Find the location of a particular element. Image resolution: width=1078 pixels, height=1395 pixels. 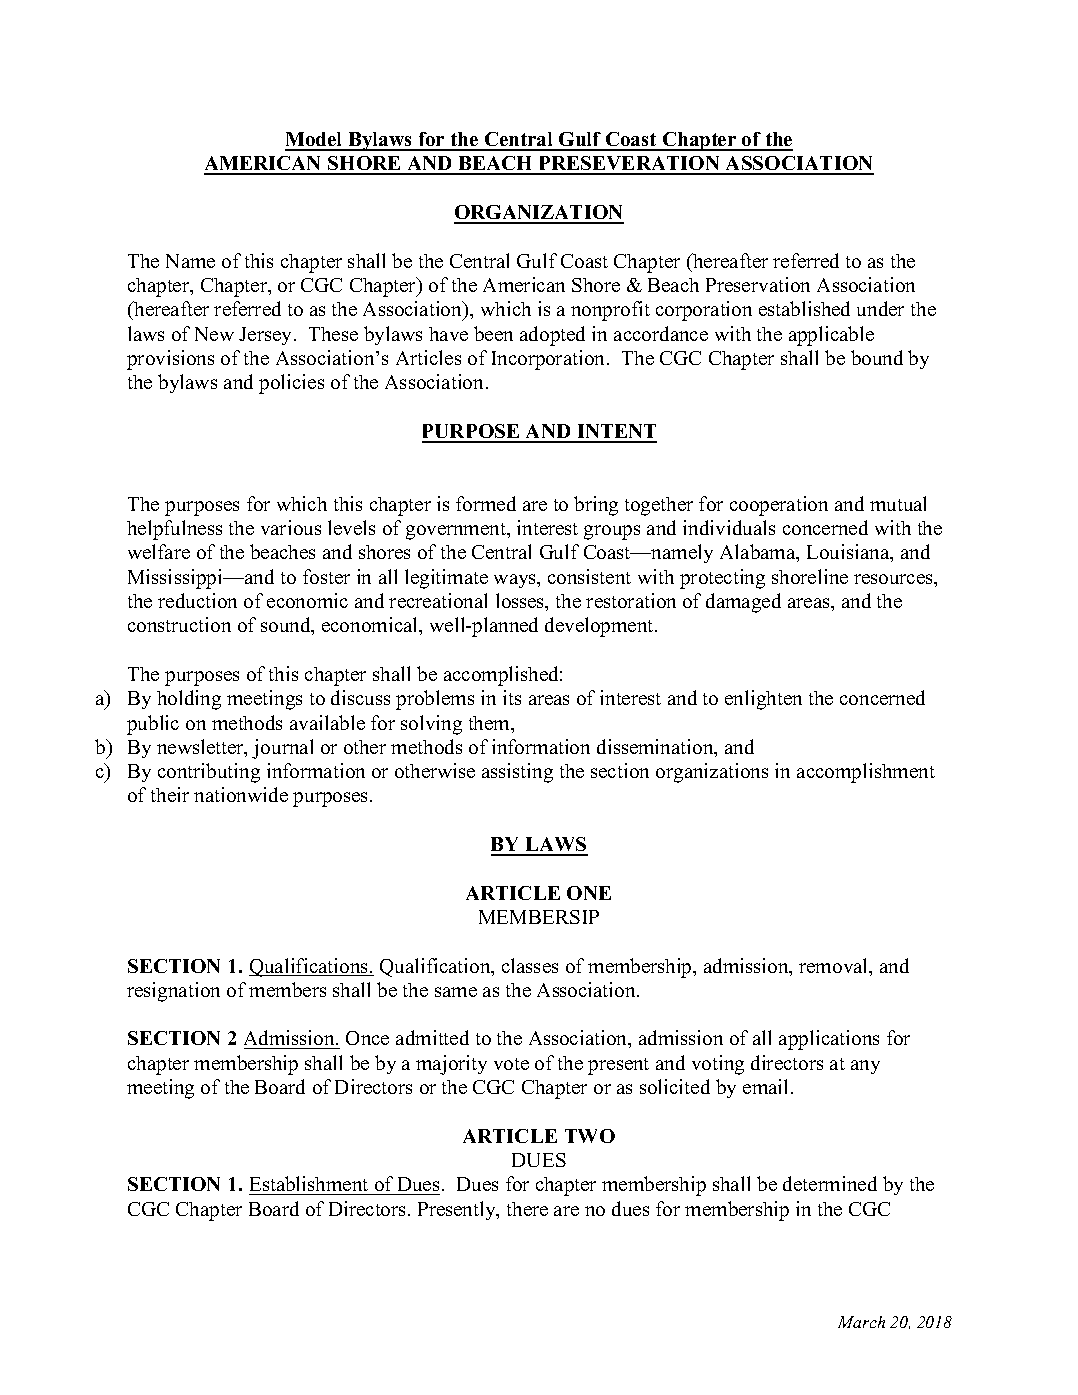

Preservation is located at coordinates (758, 284).
